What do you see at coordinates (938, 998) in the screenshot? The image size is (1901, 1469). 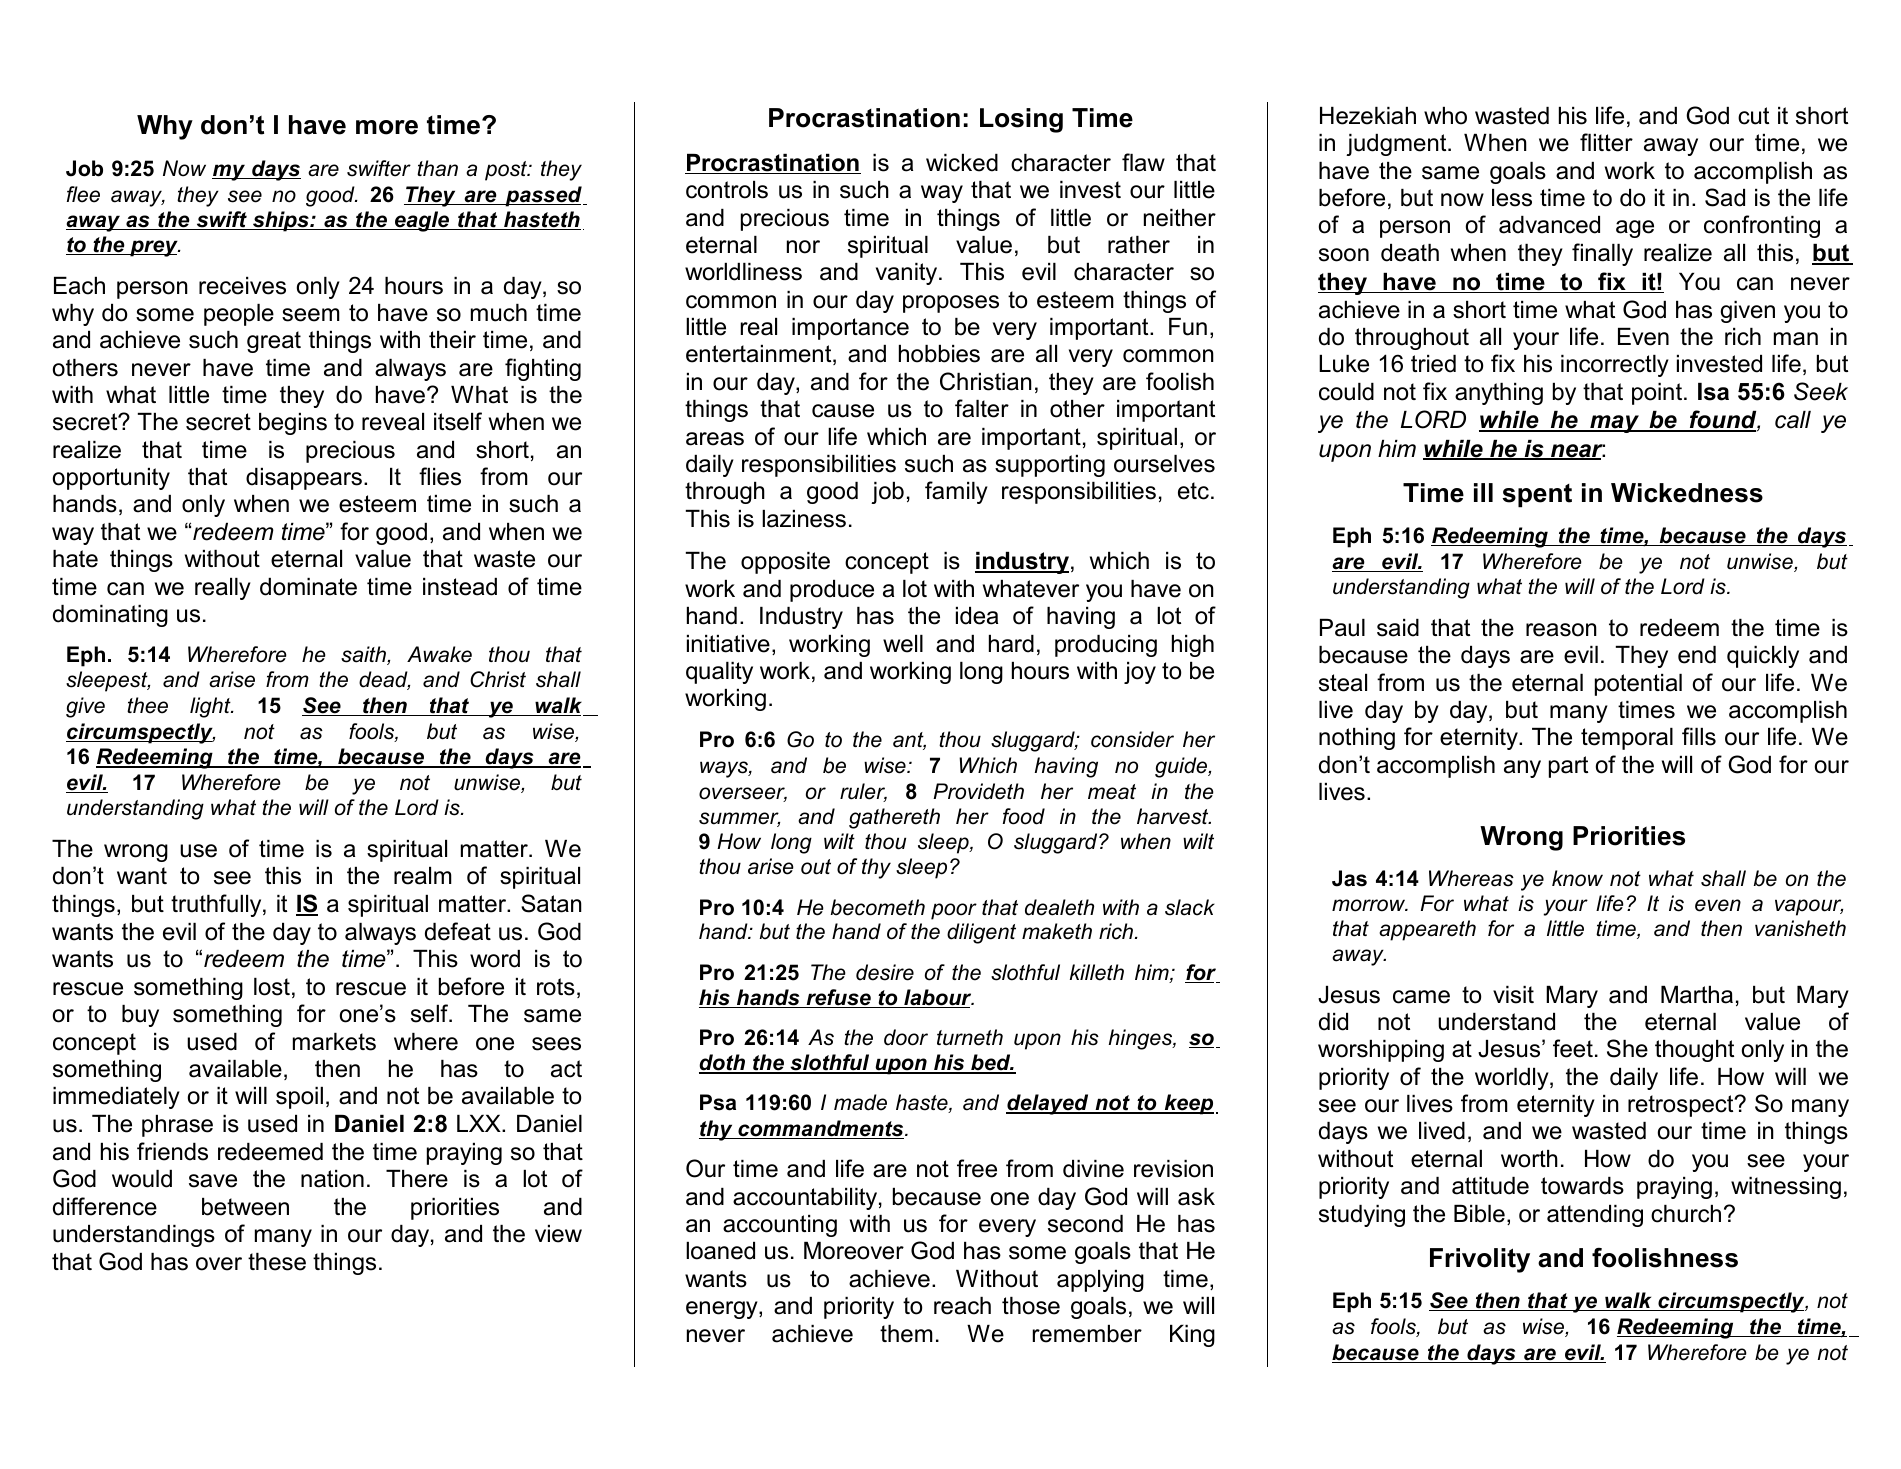 I see `labour` at bounding box center [938, 998].
